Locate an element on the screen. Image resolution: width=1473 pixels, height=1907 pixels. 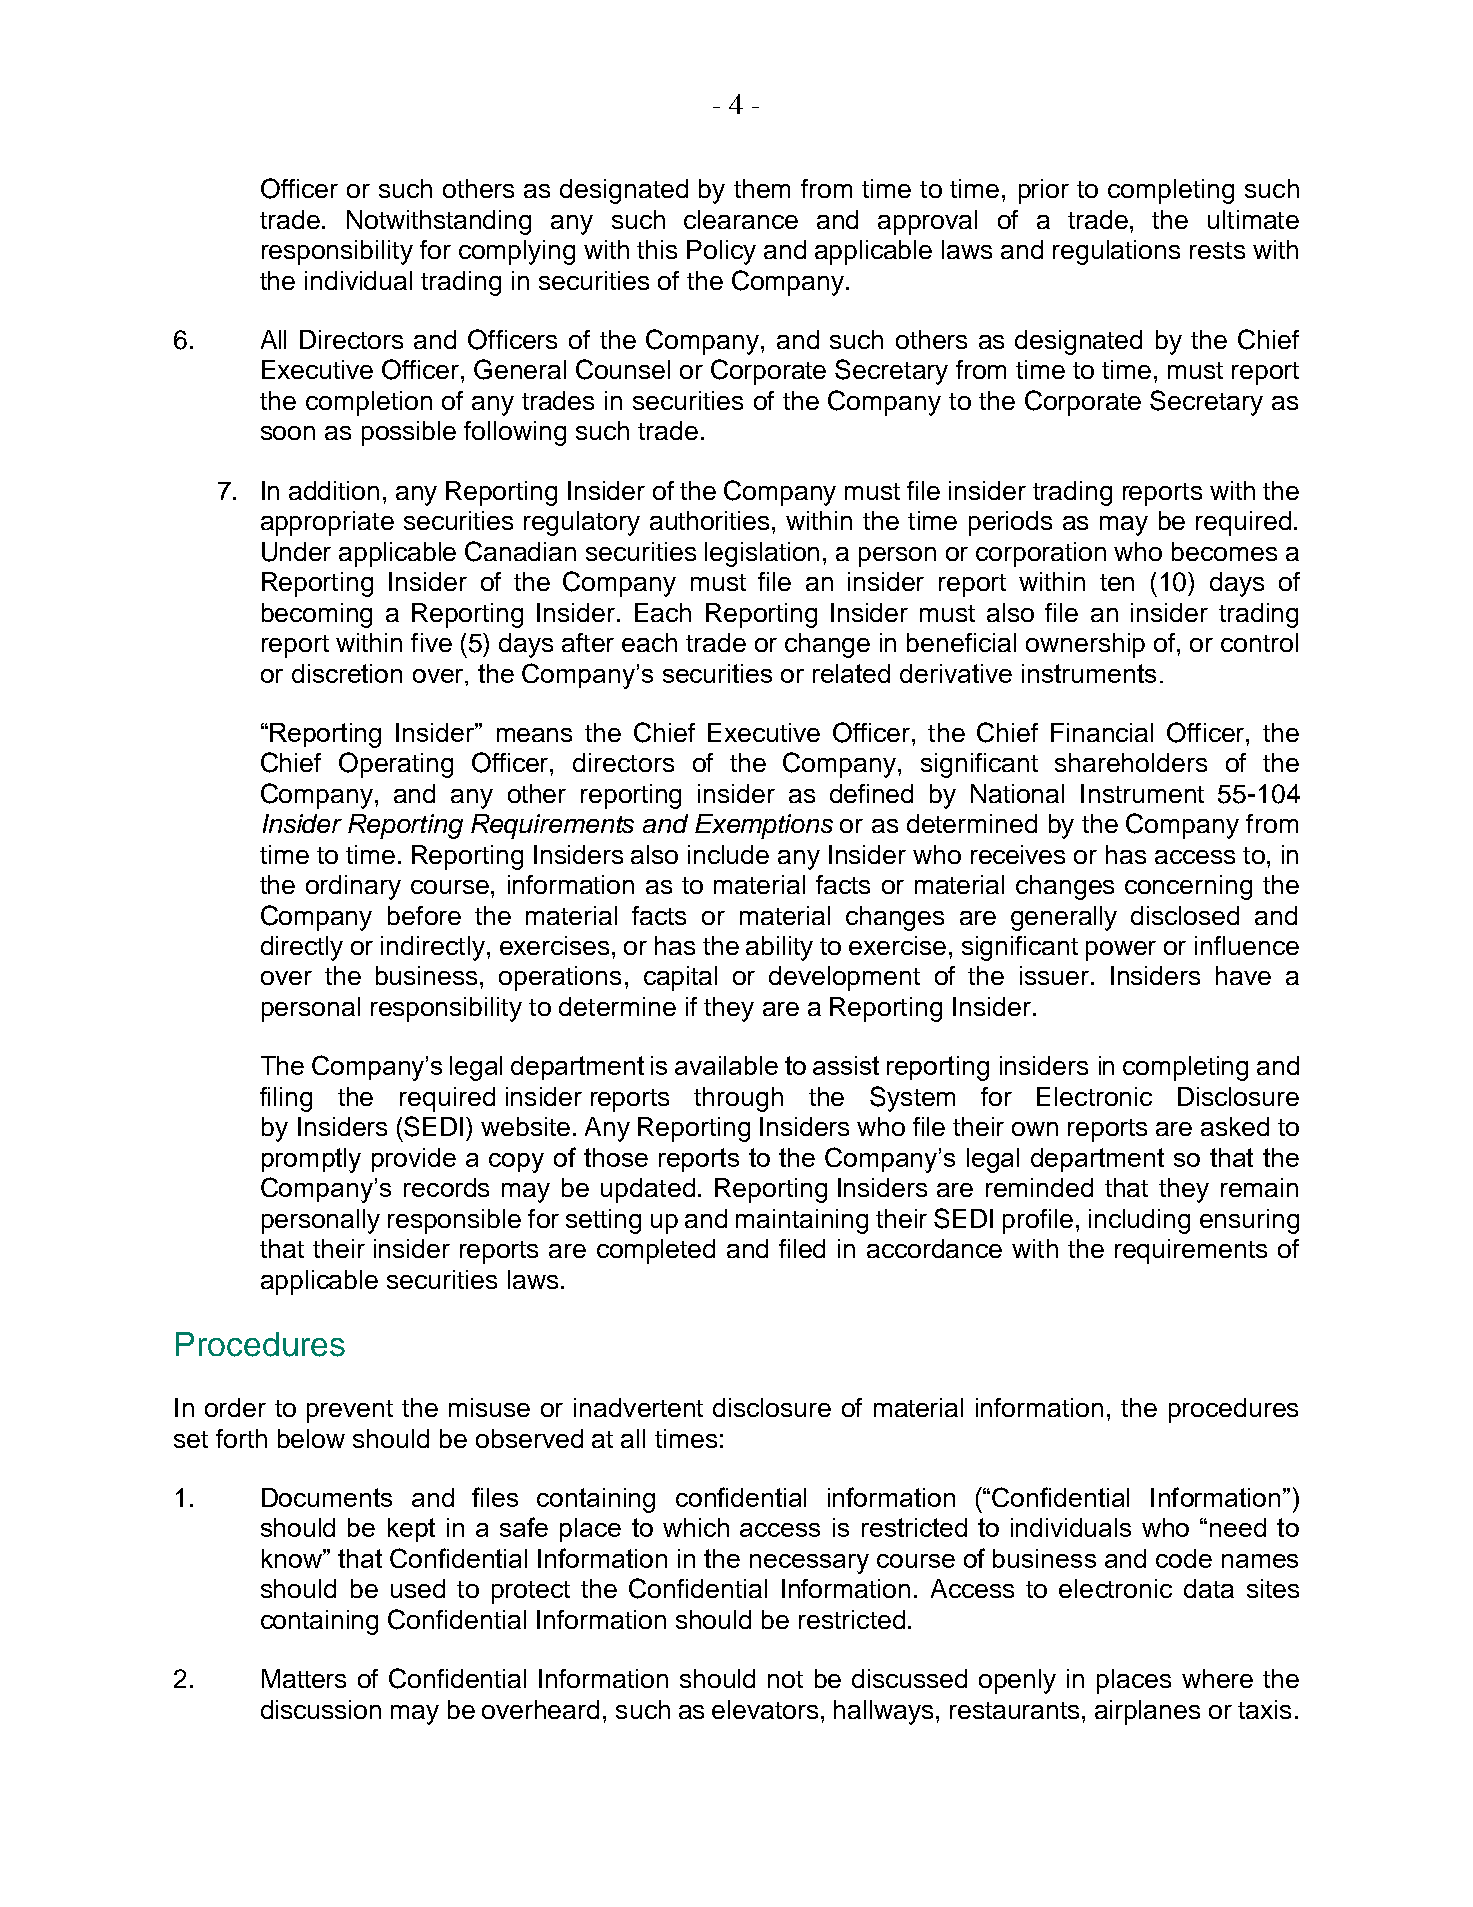
related is located at coordinates (851, 673).
